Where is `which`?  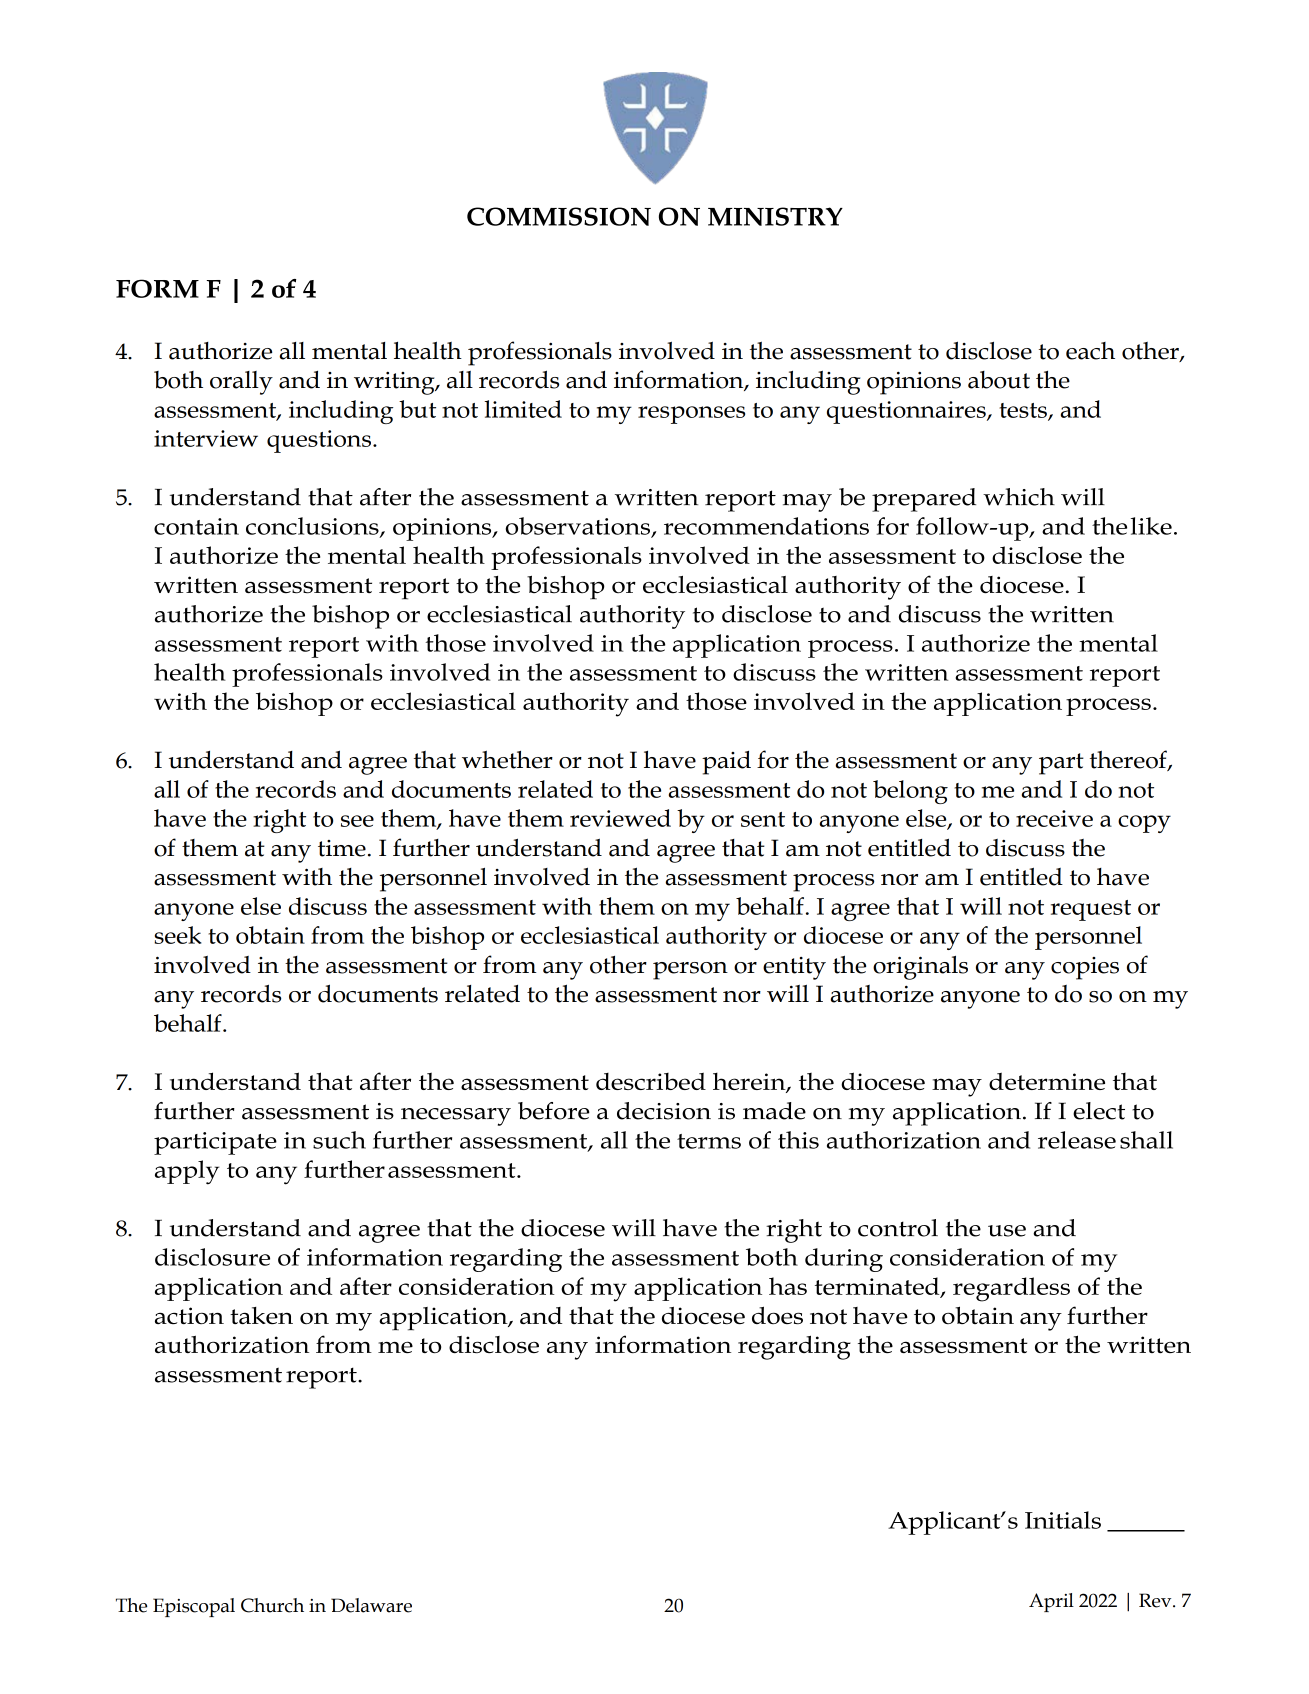 which is located at coordinates (1019, 497).
